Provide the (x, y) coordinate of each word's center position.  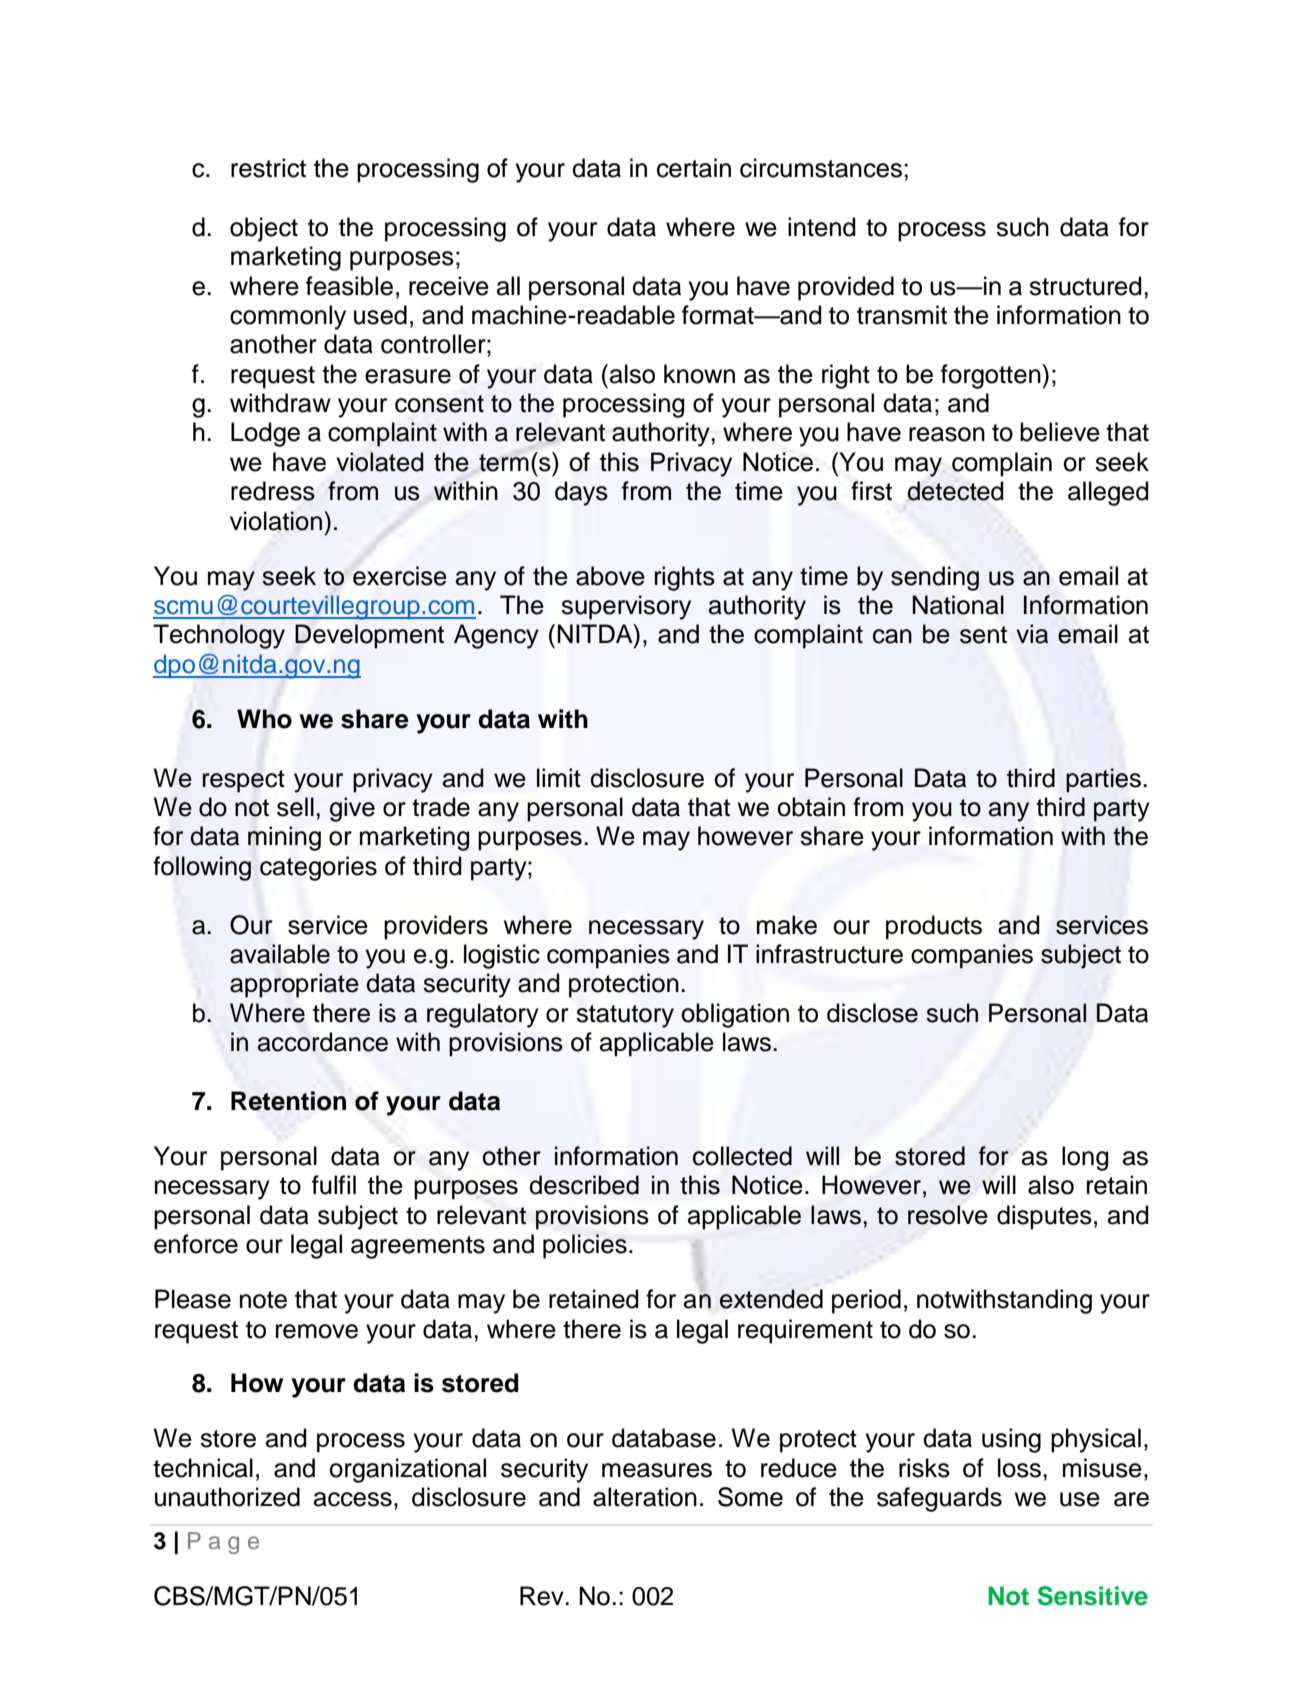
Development (369, 636)
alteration (645, 1497)
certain (694, 168)
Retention (288, 1101)
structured (1085, 286)
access (353, 1499)
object (264, 229)
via (1032, 634)
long (1085, 1158)
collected (742, 1156)
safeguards (939, 1499)
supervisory (626, 607)
